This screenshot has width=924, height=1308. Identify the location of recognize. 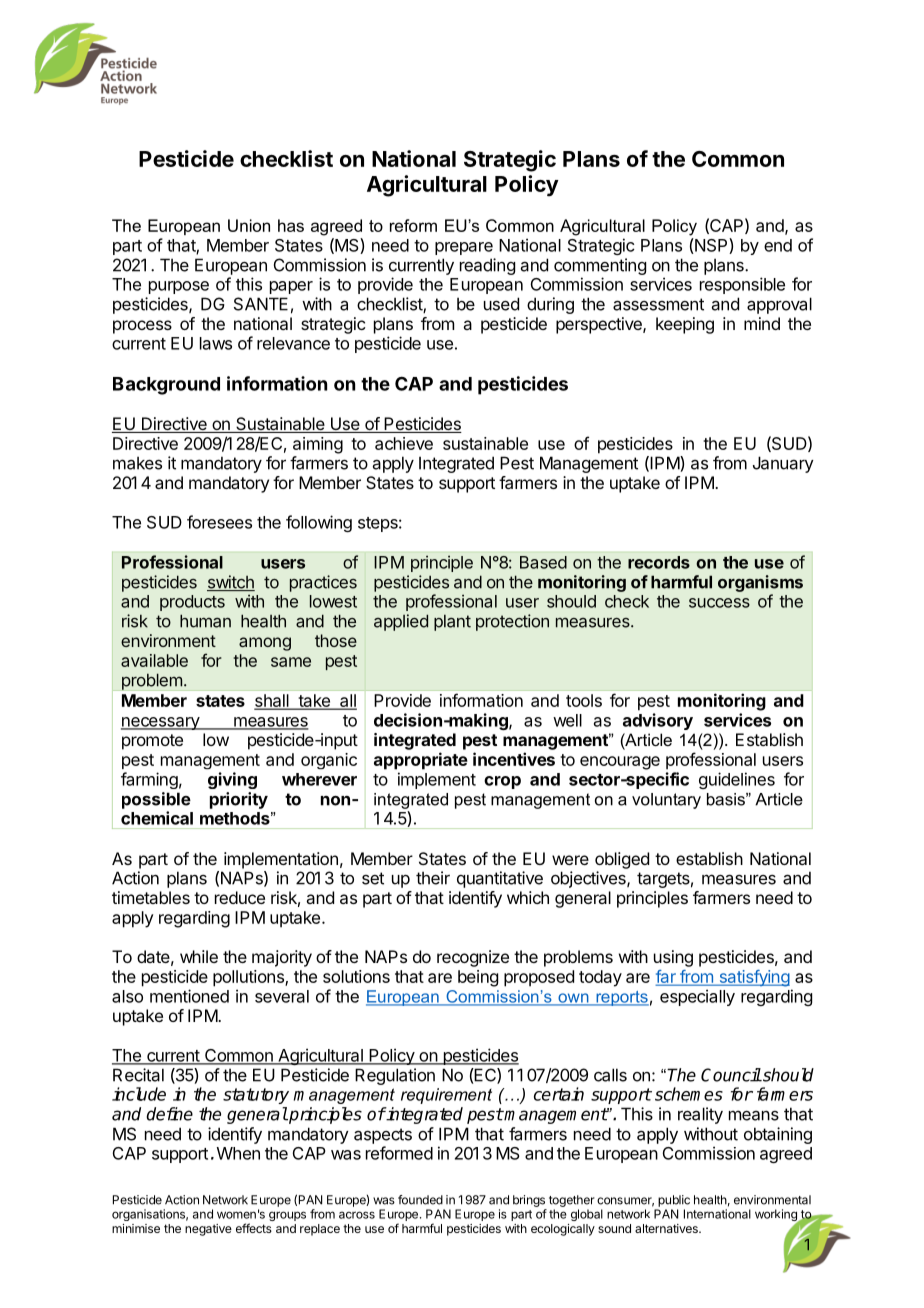
(473, 958).
